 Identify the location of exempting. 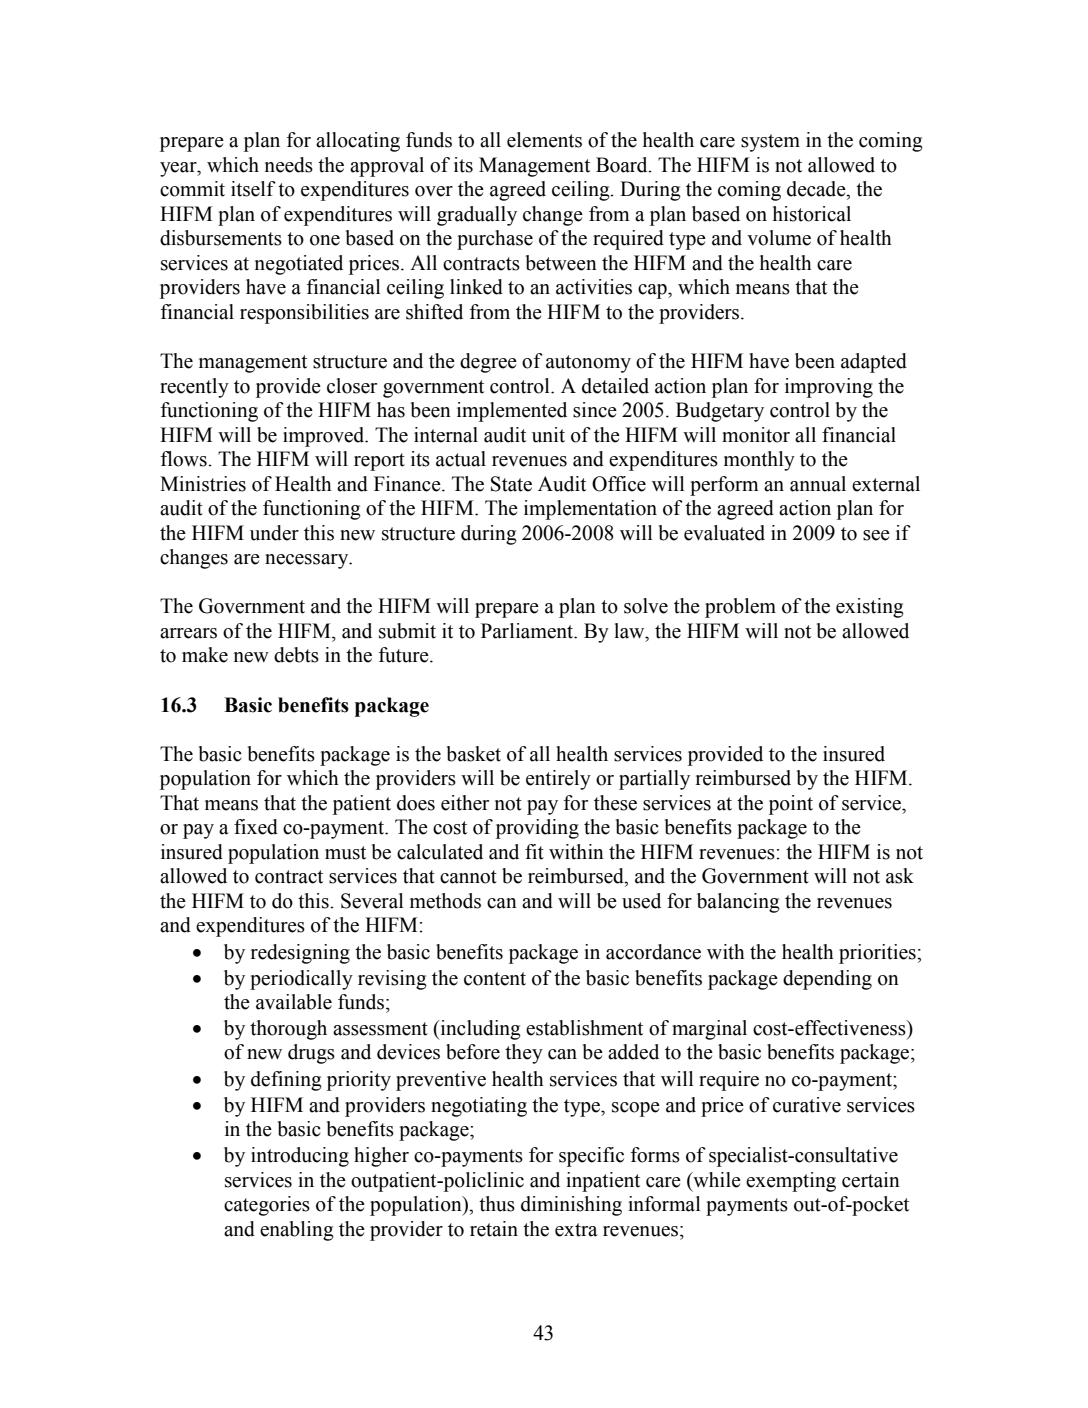
(791, 1182).
